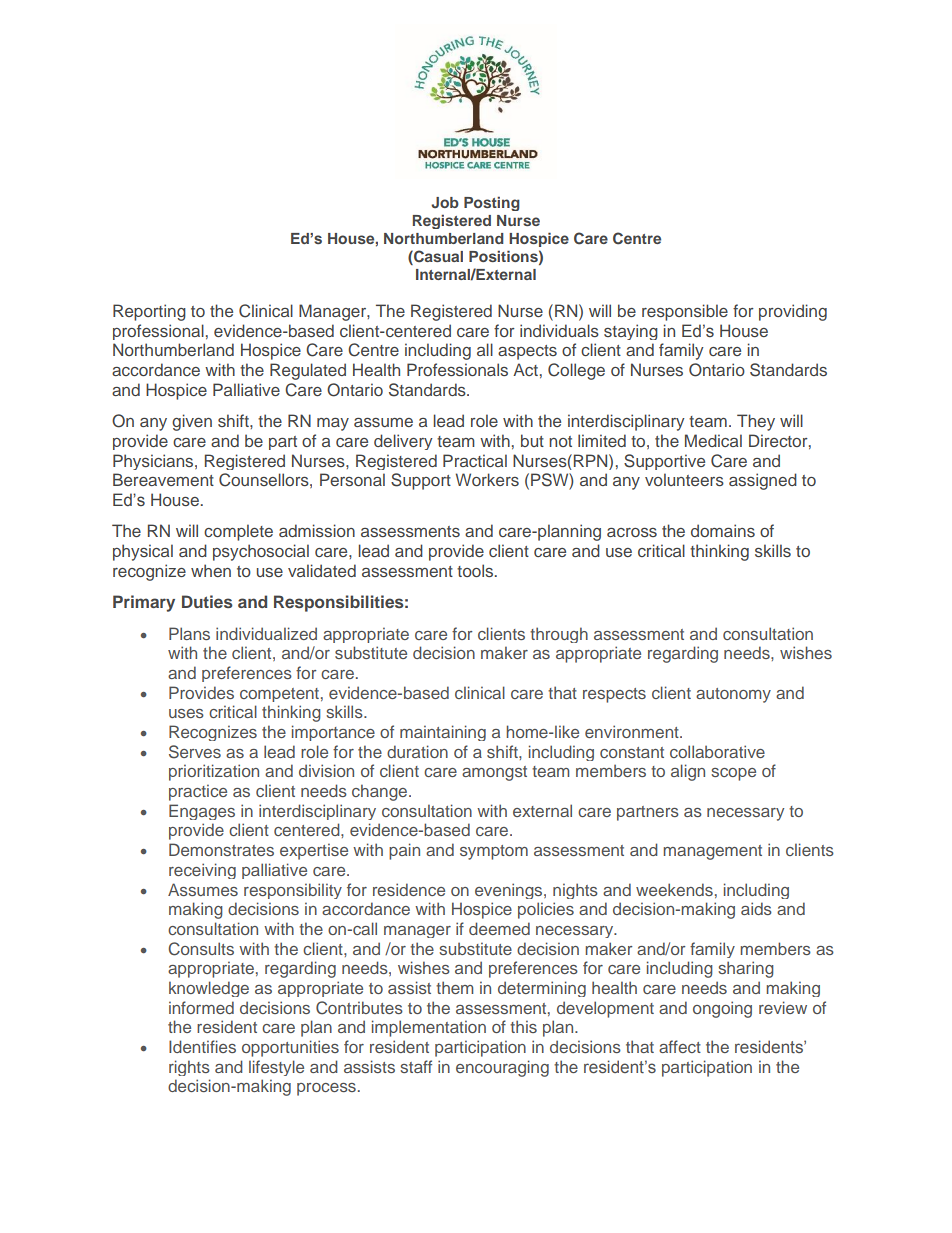  I want to click on aspects, so click(527, 352).
